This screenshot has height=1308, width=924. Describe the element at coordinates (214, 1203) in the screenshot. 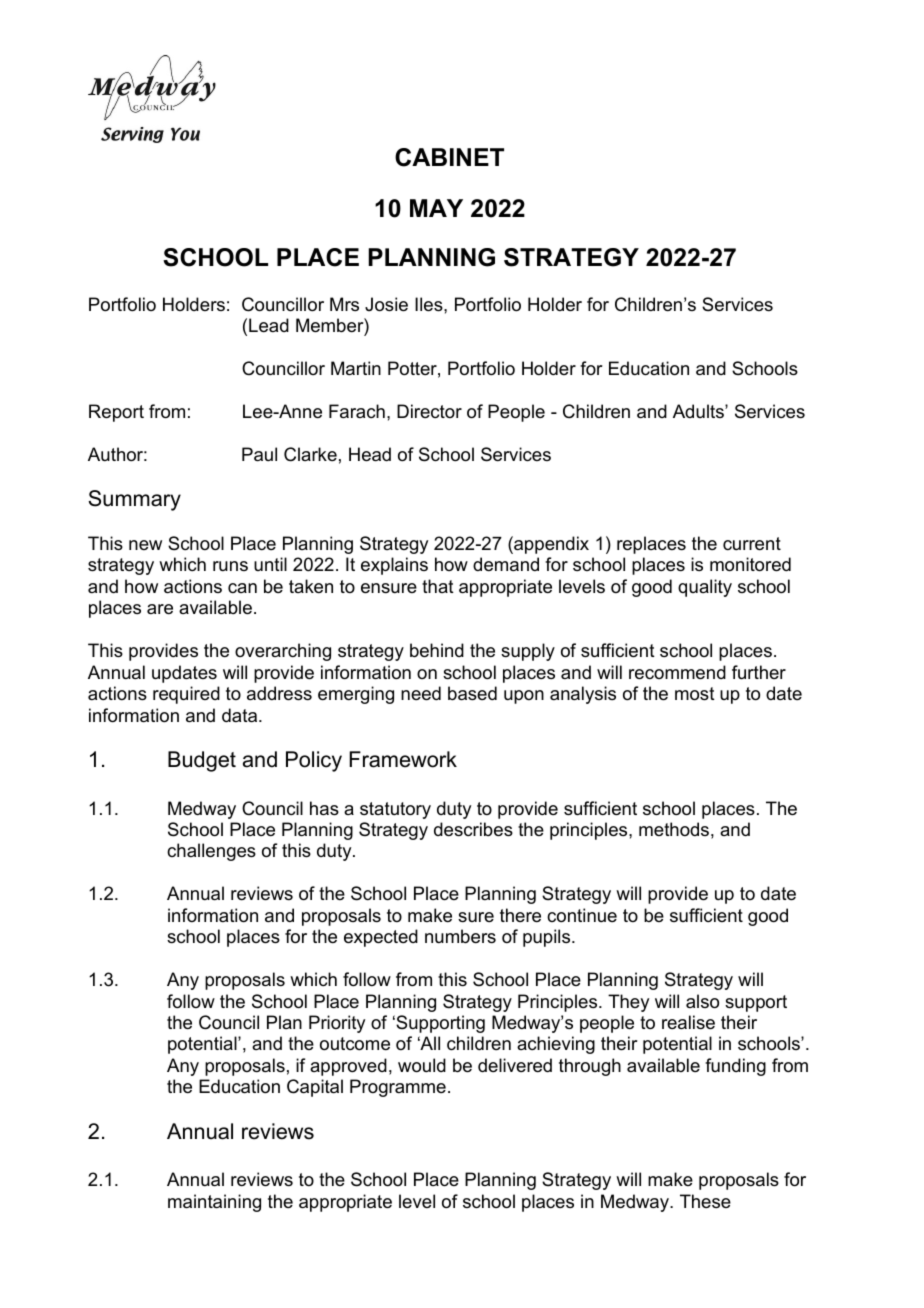

I see `maintaining` at that location.
